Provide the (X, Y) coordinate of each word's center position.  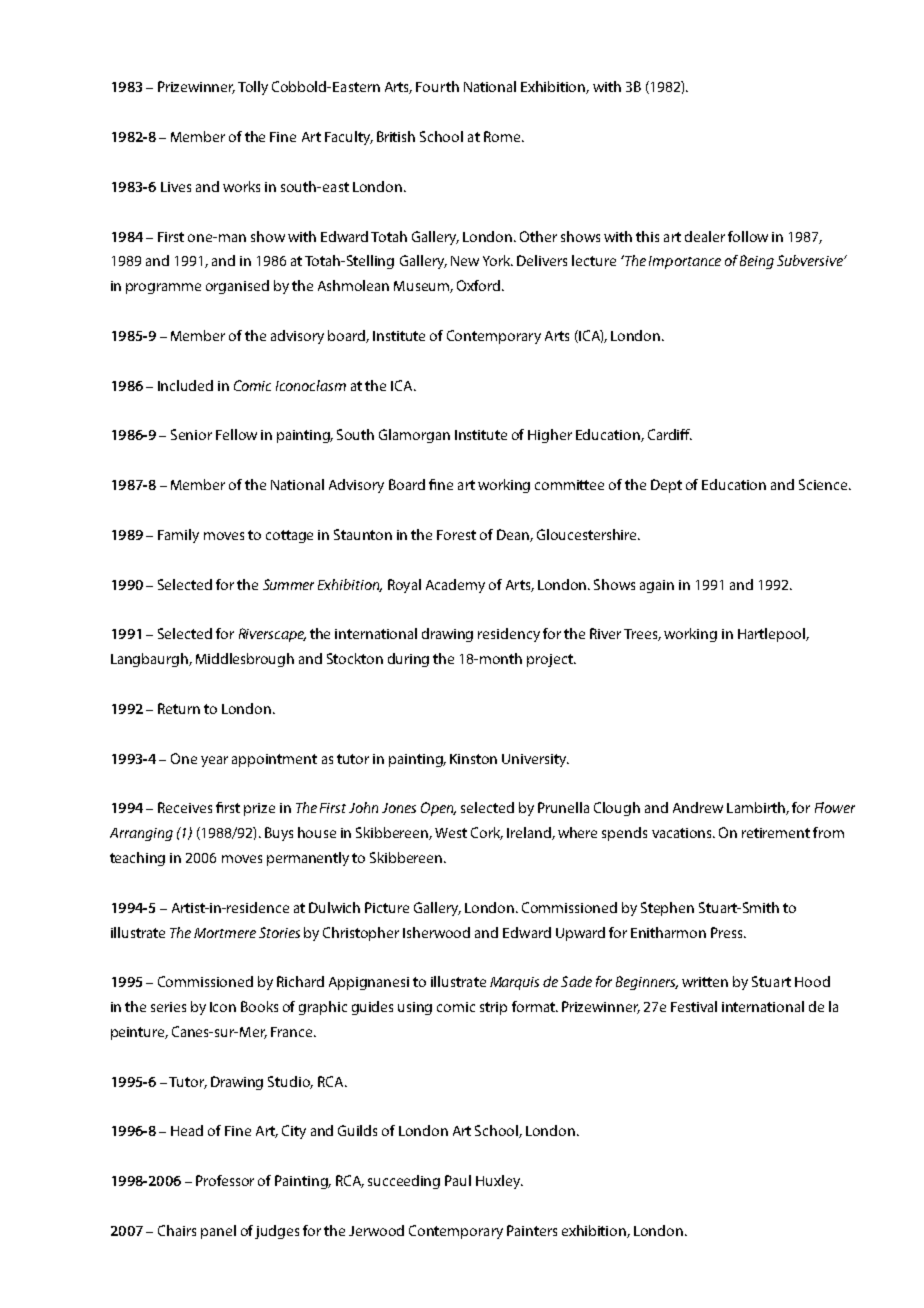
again (657, 586)
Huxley (499, 1182)
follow (748, 236)
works (241, 186)
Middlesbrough (245, 660)
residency (509, 635)
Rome (503, 136)
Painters (532, 1230)
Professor (225, 1180)
